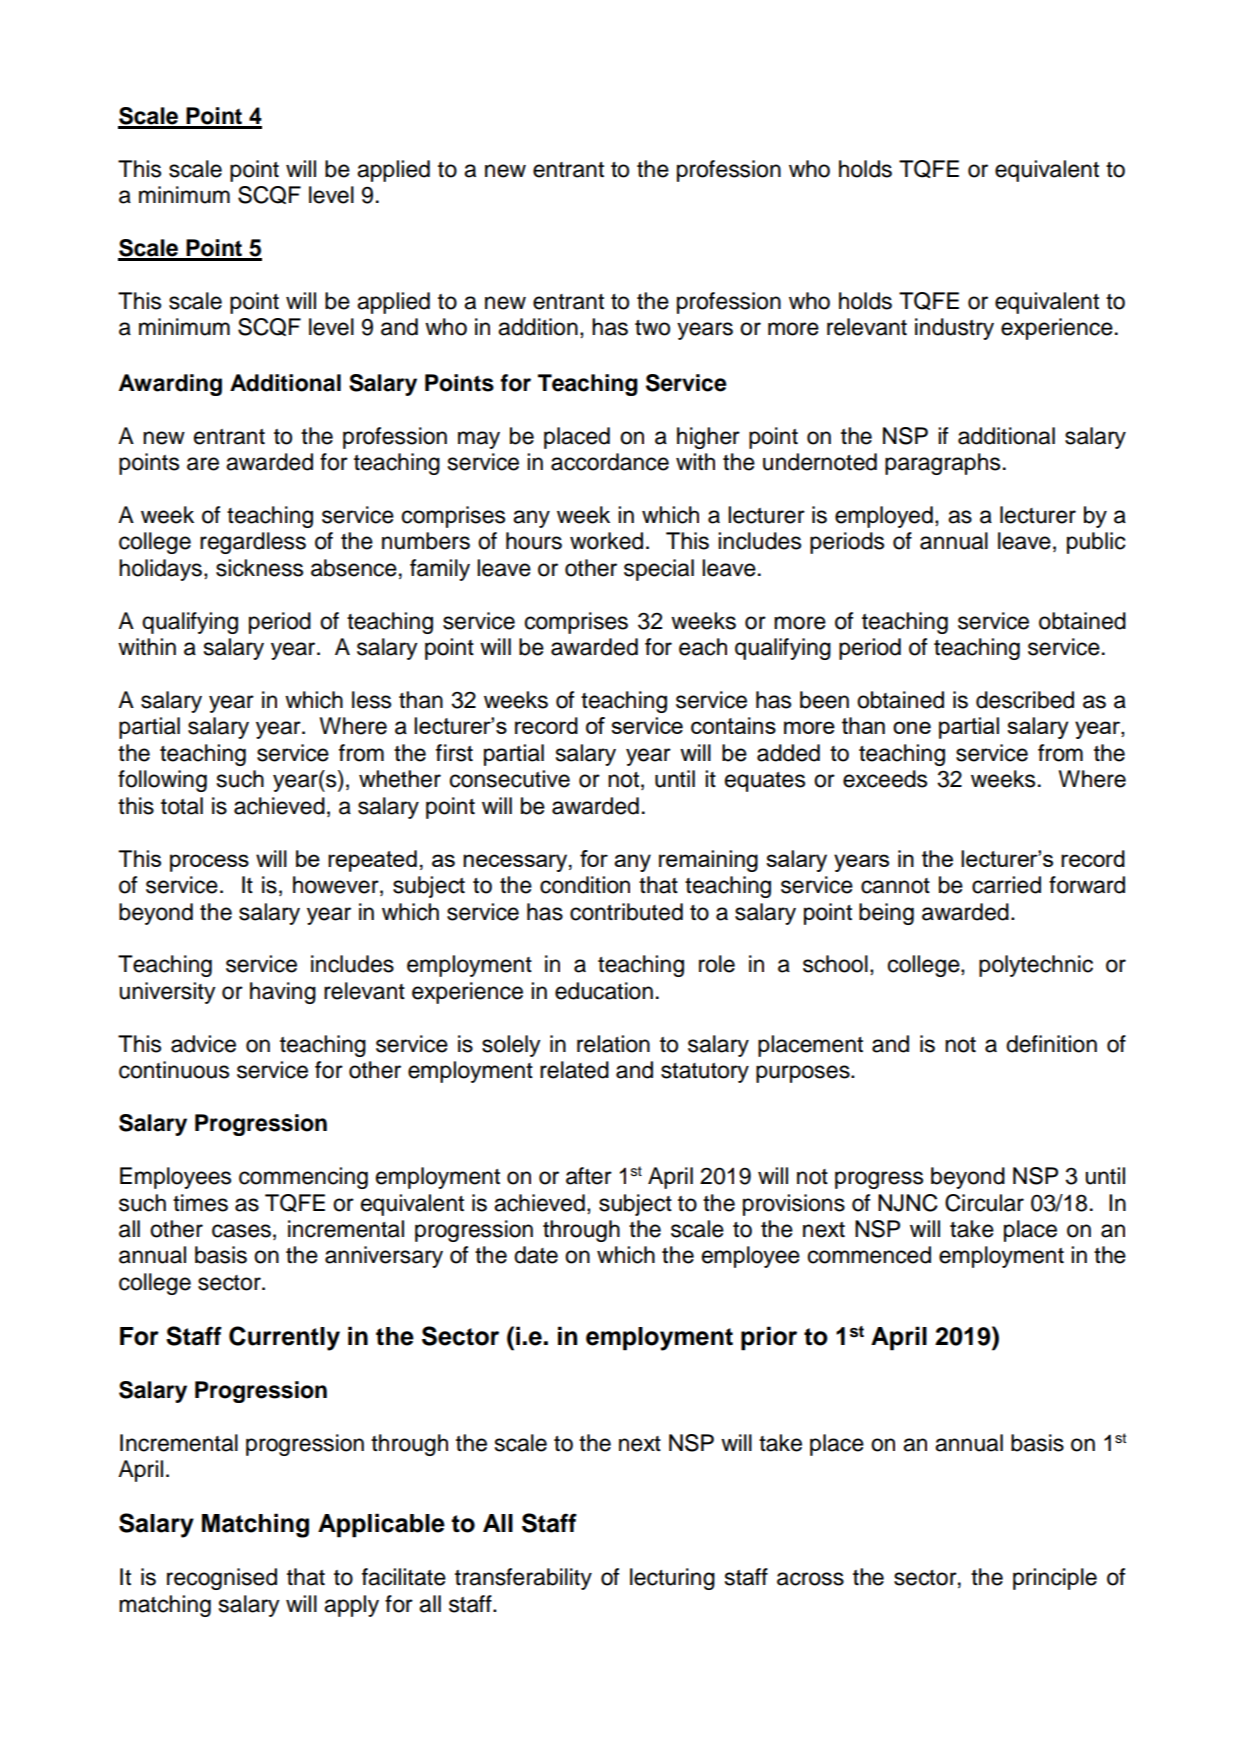 This image has width=1245, height=1760. I want to click on related, so click(574, 1070).
